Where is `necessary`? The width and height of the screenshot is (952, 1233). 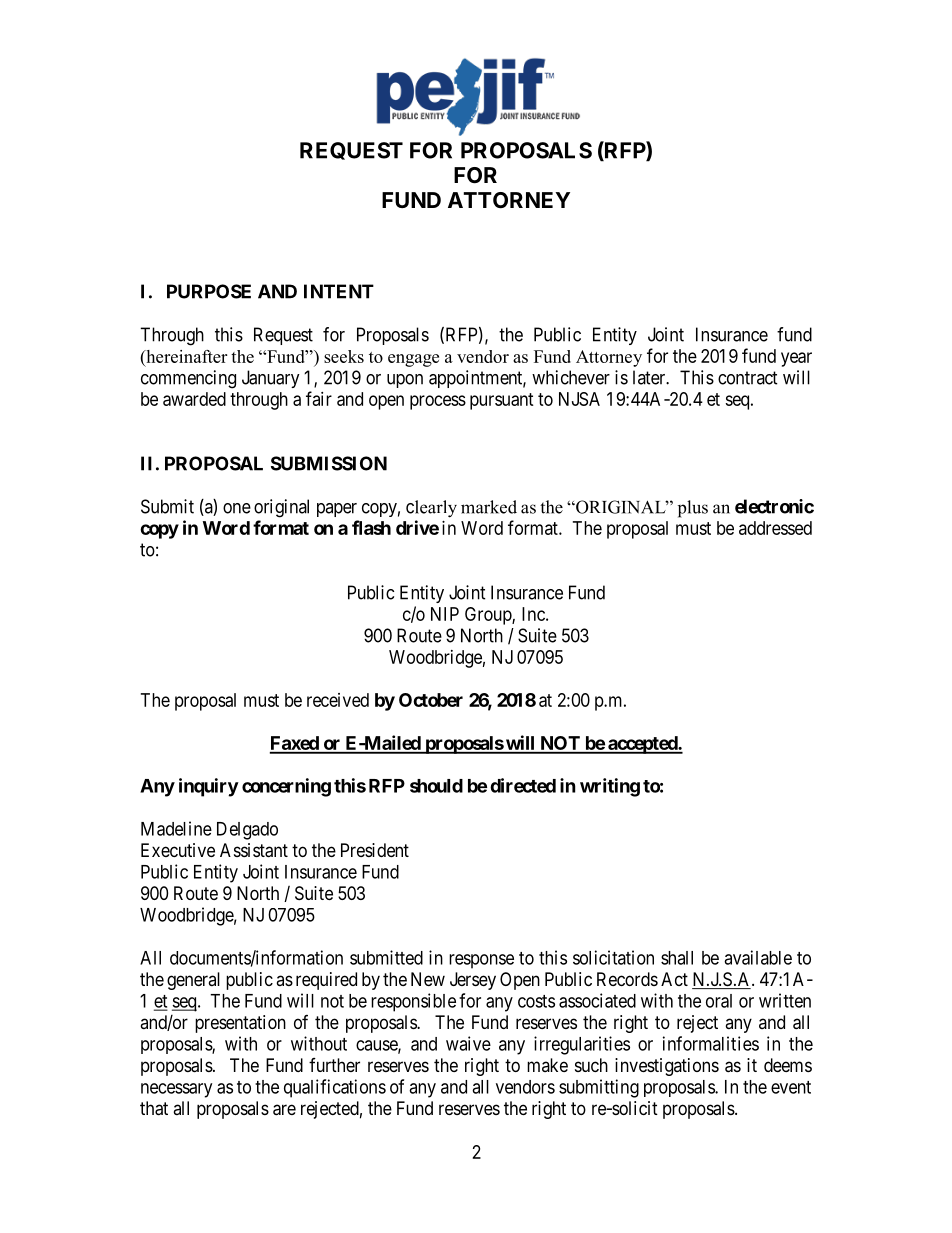 necessary is located at coordinates (176, 1090).
